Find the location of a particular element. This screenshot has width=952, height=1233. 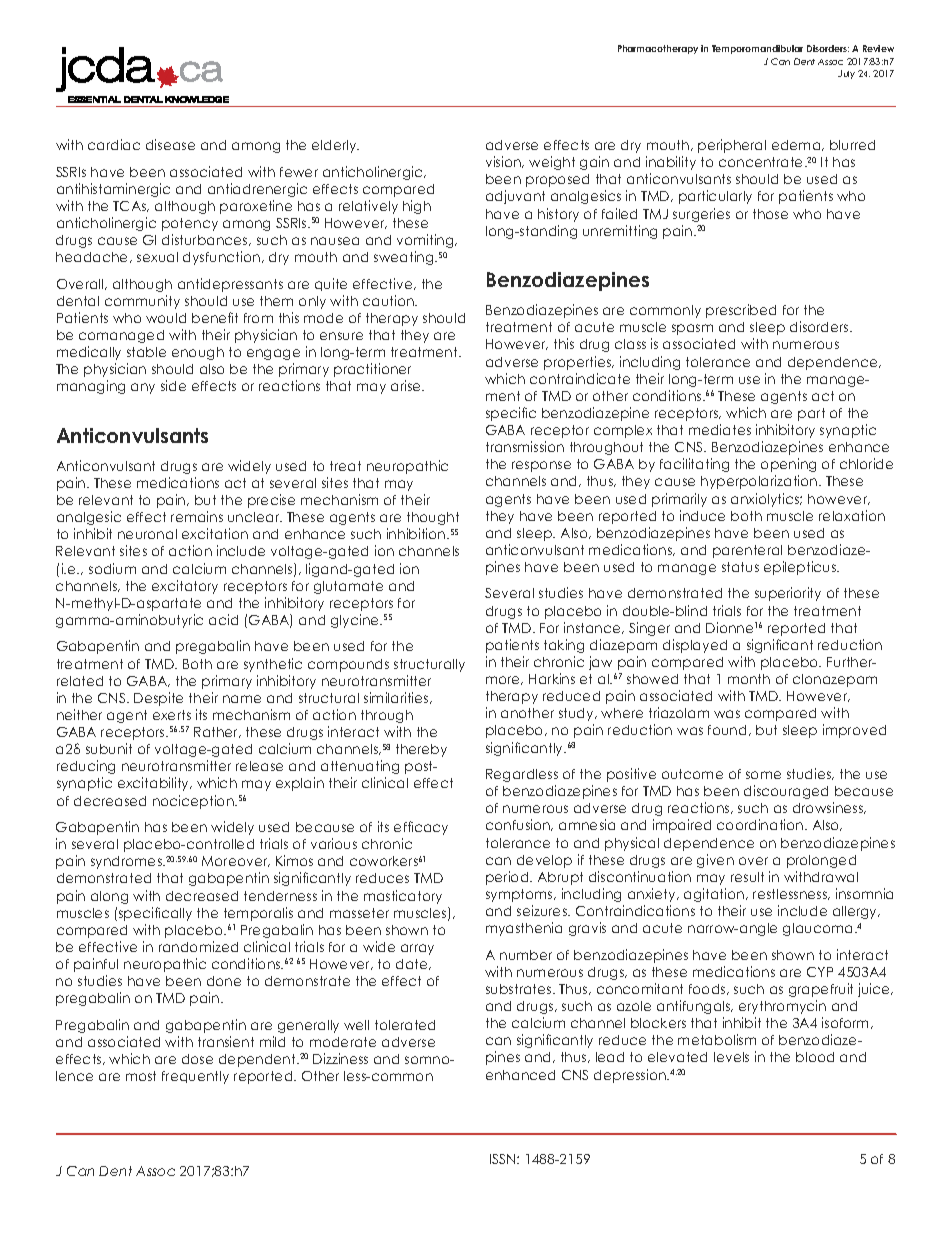

Rather is located at coordinates (217, 732).
